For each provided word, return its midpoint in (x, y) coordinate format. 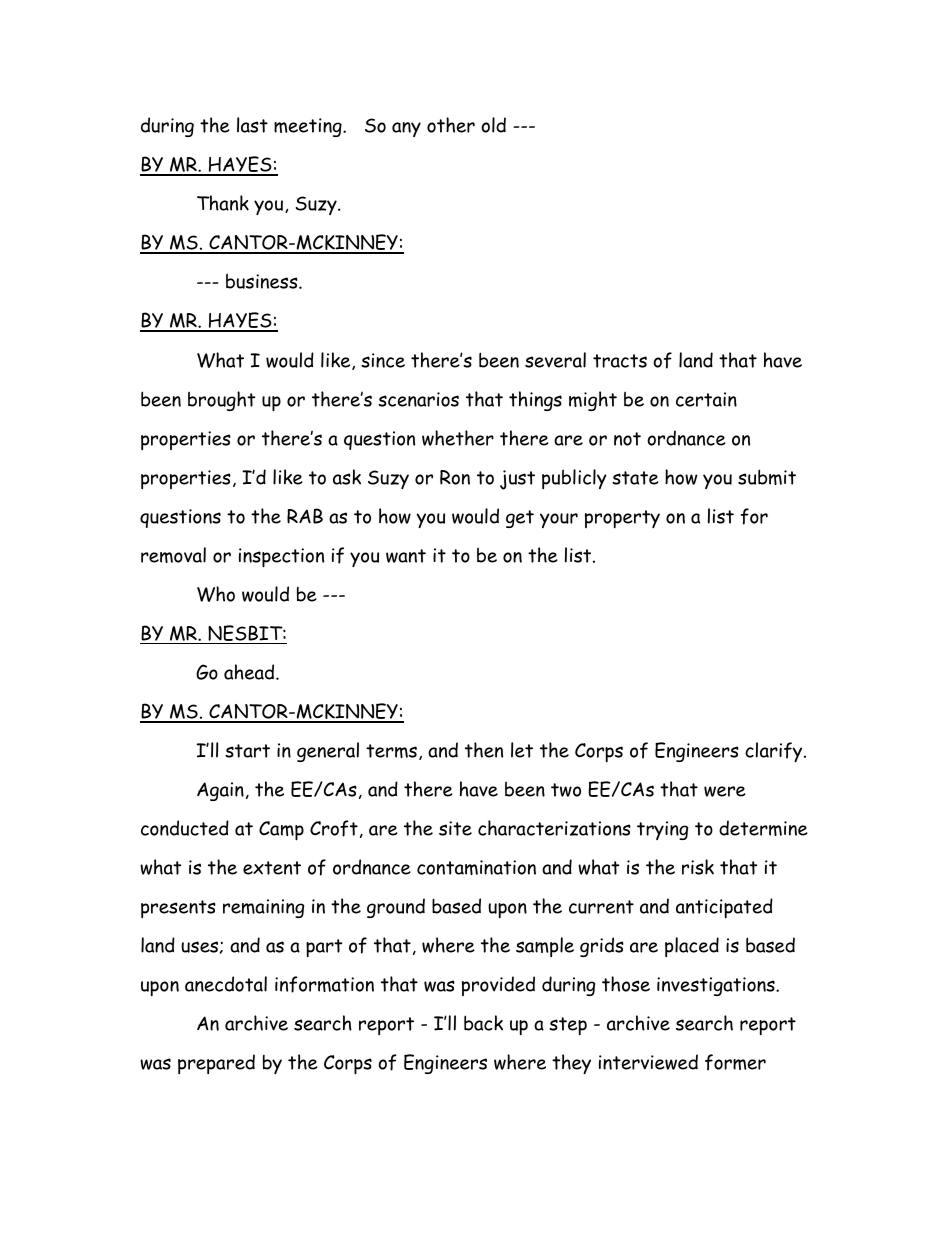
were (725, 791)
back (483, 1023)
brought (221, 401)
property (622, 519)
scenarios (418, 399)
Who (216, 594)
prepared (216, 1064)
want (406, 556)
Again (220, 791)
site (455, 828)
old (493, 125)
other (451, 125)
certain (706, 399)
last (252, 125)
